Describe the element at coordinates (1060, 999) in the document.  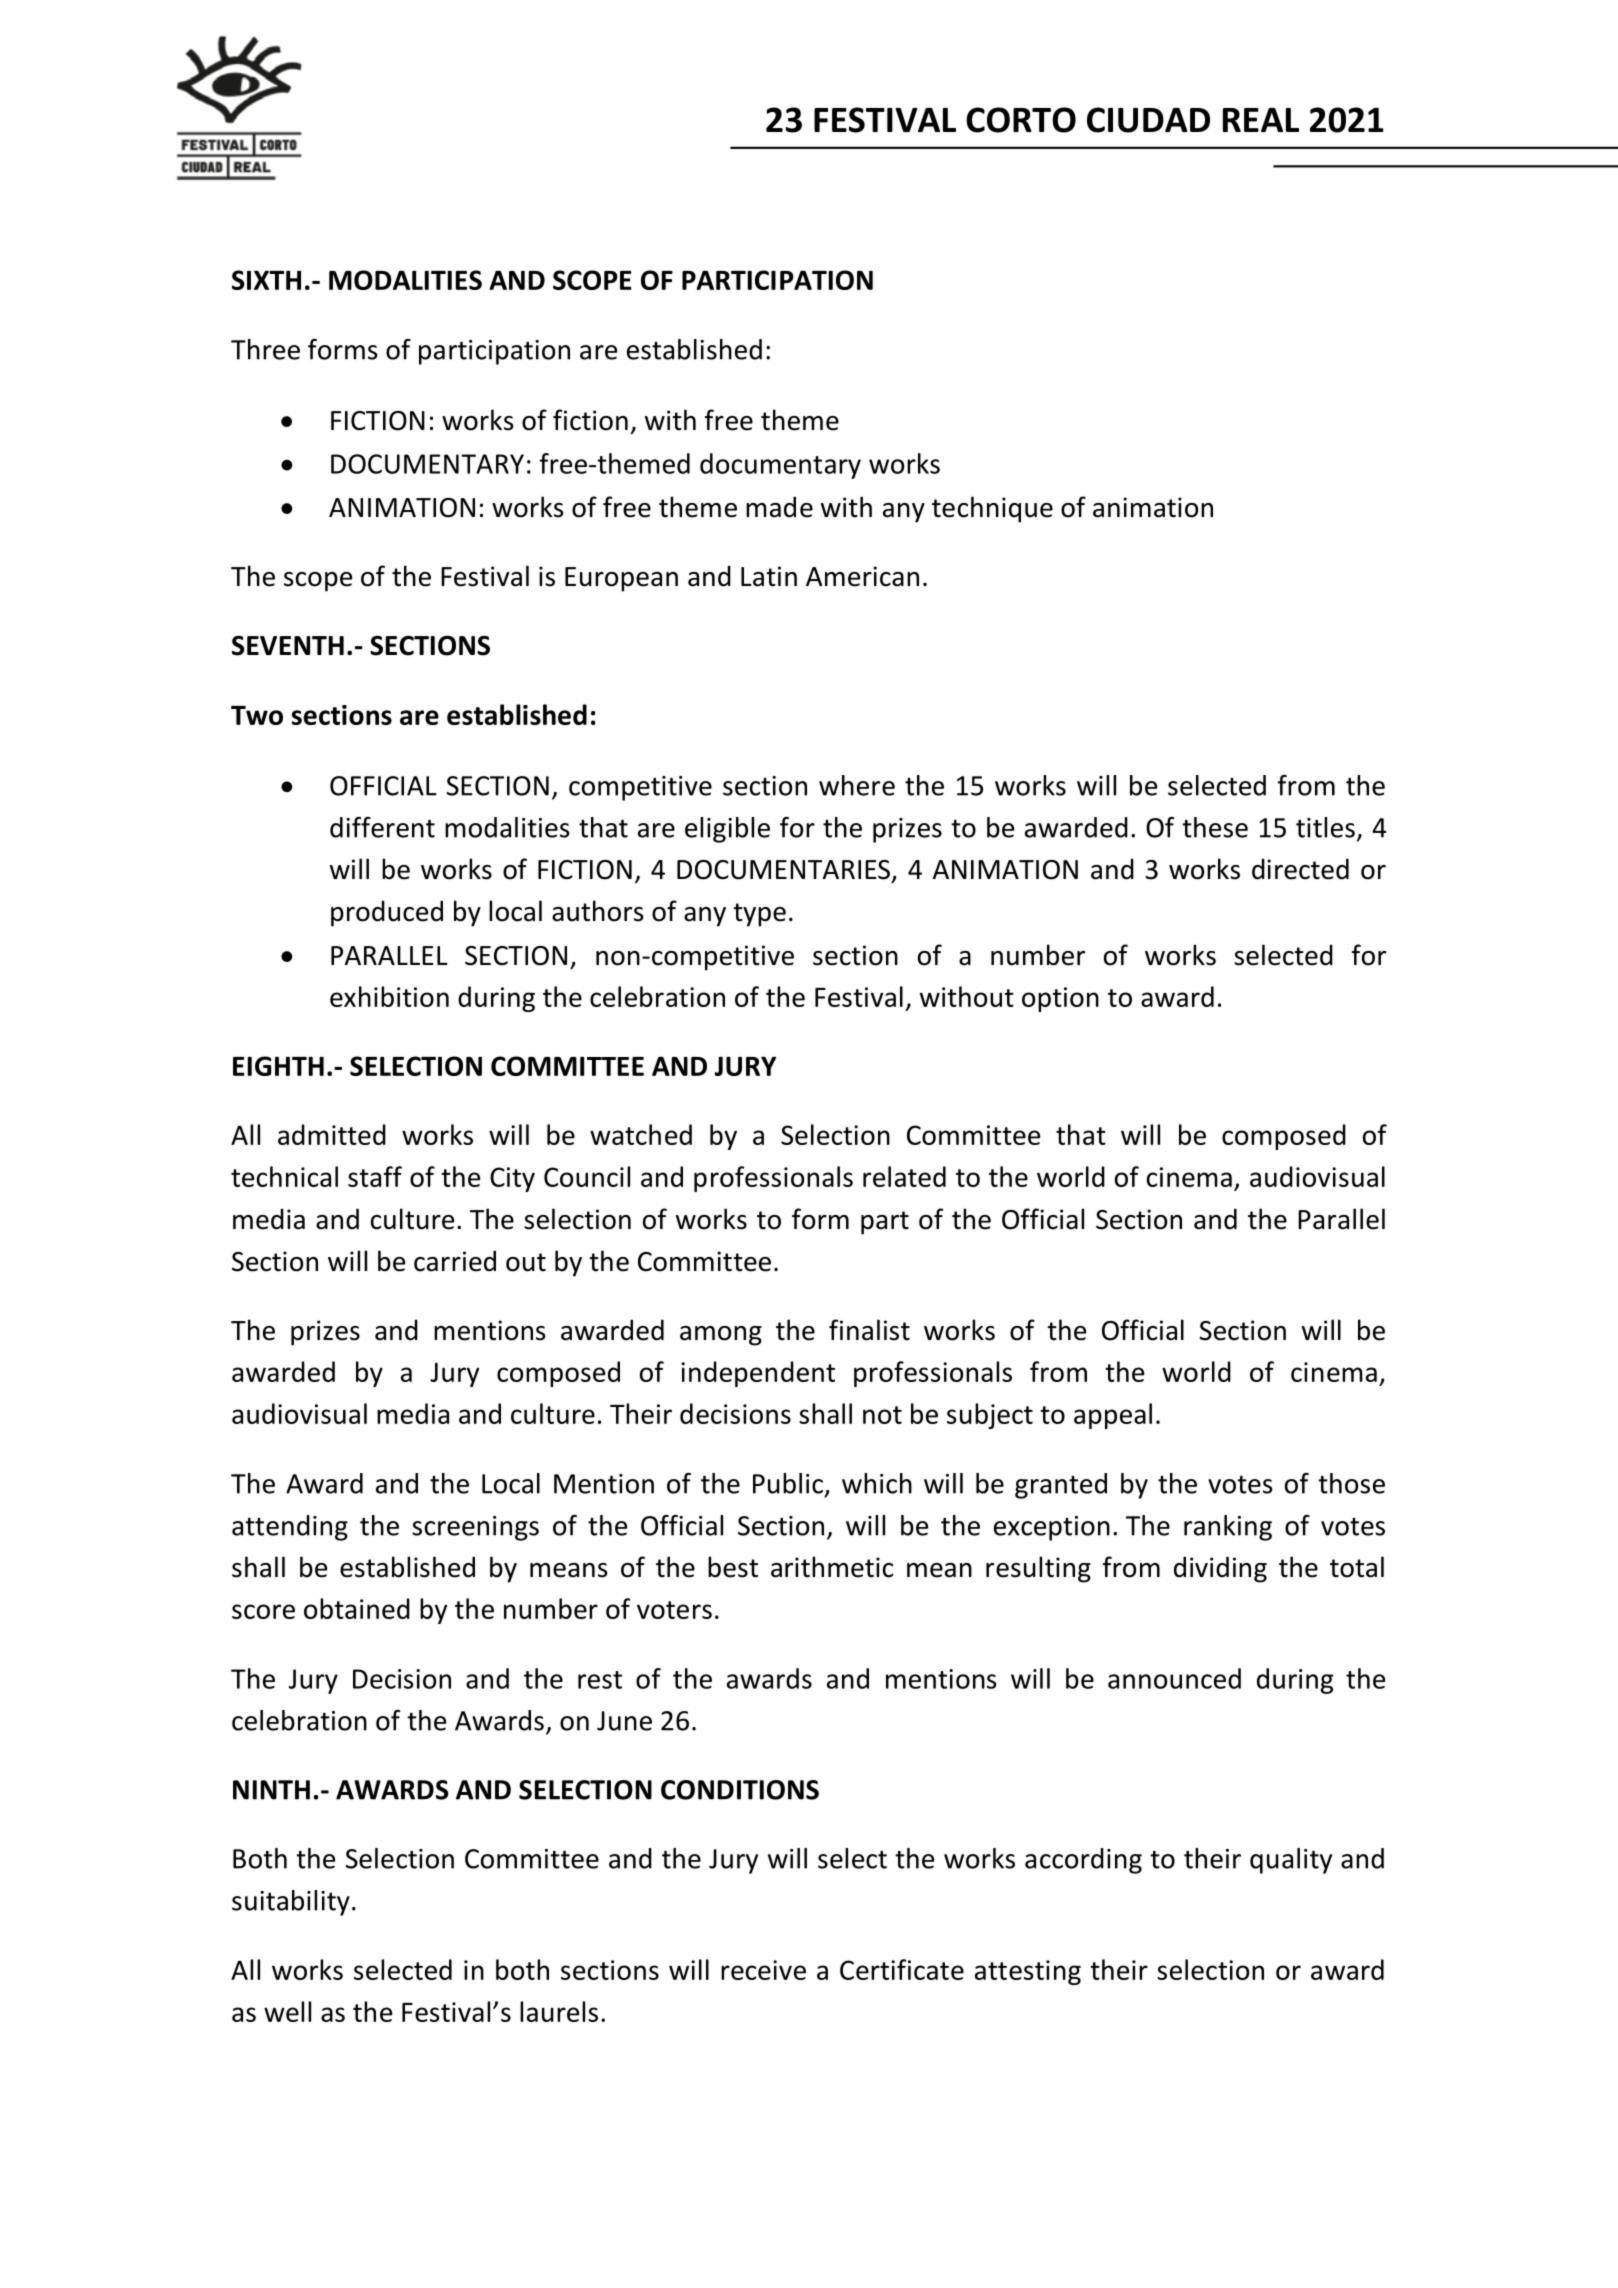
I see `option` at that location.
